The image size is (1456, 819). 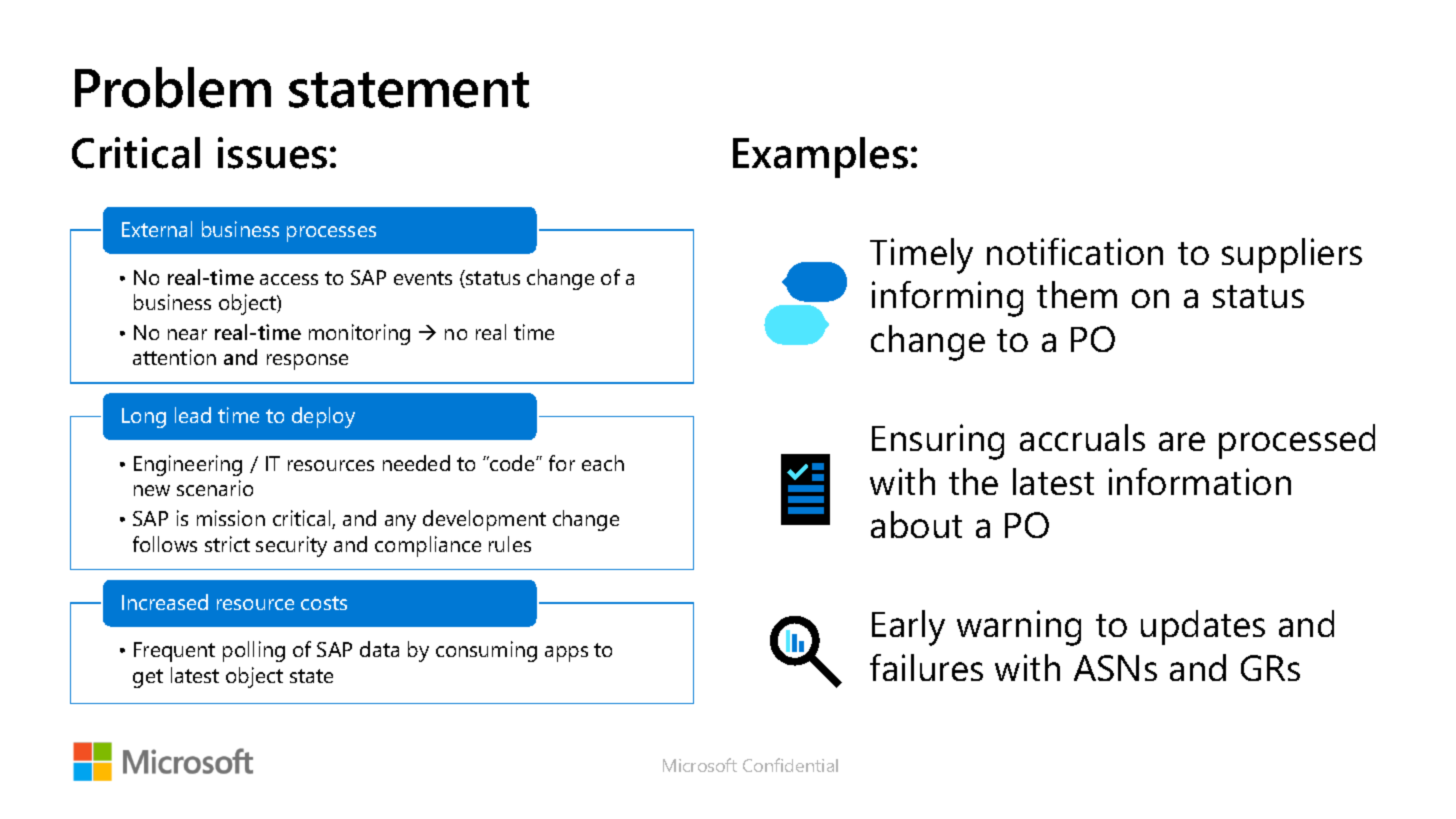 I want to click on Problem, so click(x=173, y=87).
